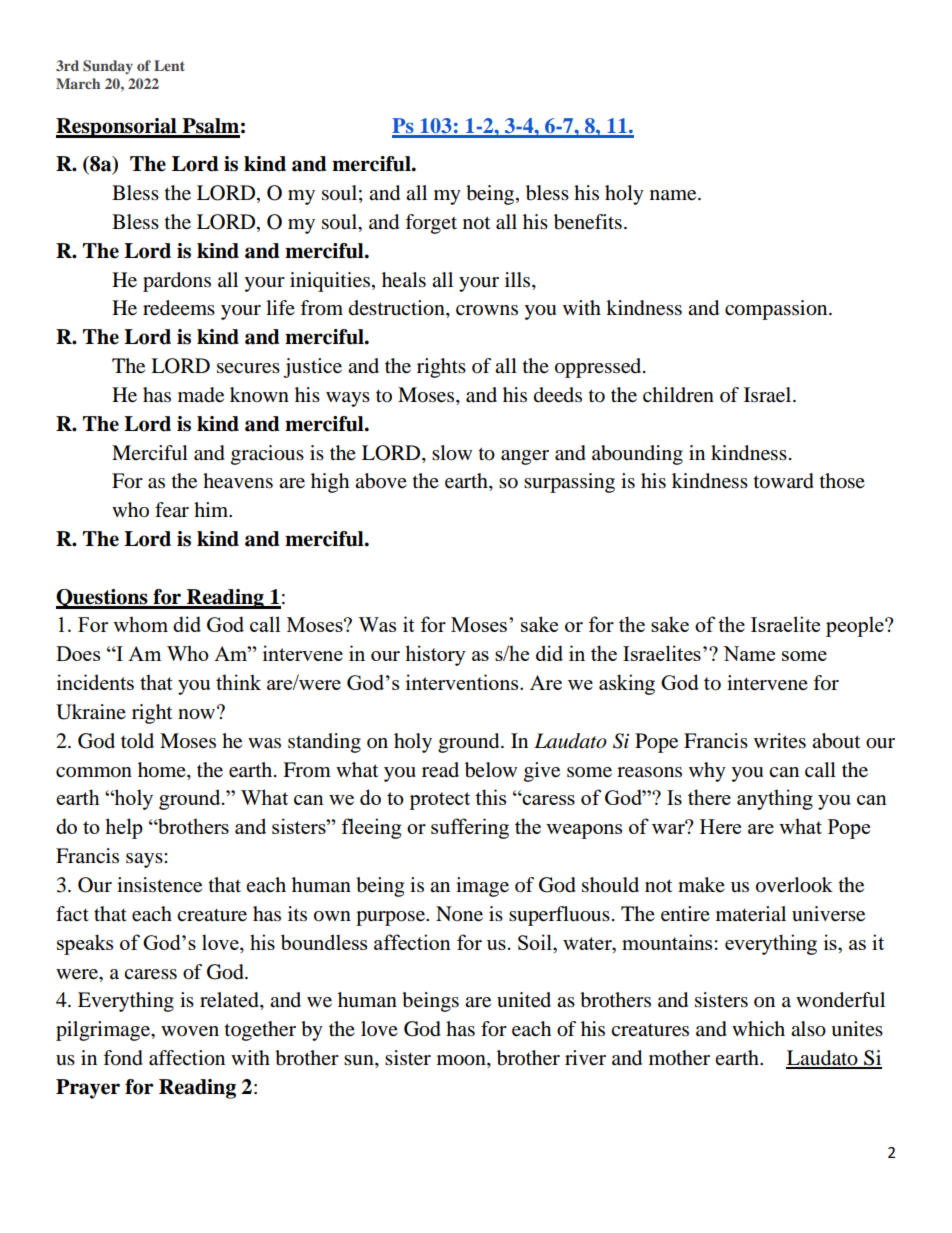 This document has width=952, height=1233. What do you see at coordinates (780, 741) in the document?
I see `writes` at bounding box center [780, 741].
